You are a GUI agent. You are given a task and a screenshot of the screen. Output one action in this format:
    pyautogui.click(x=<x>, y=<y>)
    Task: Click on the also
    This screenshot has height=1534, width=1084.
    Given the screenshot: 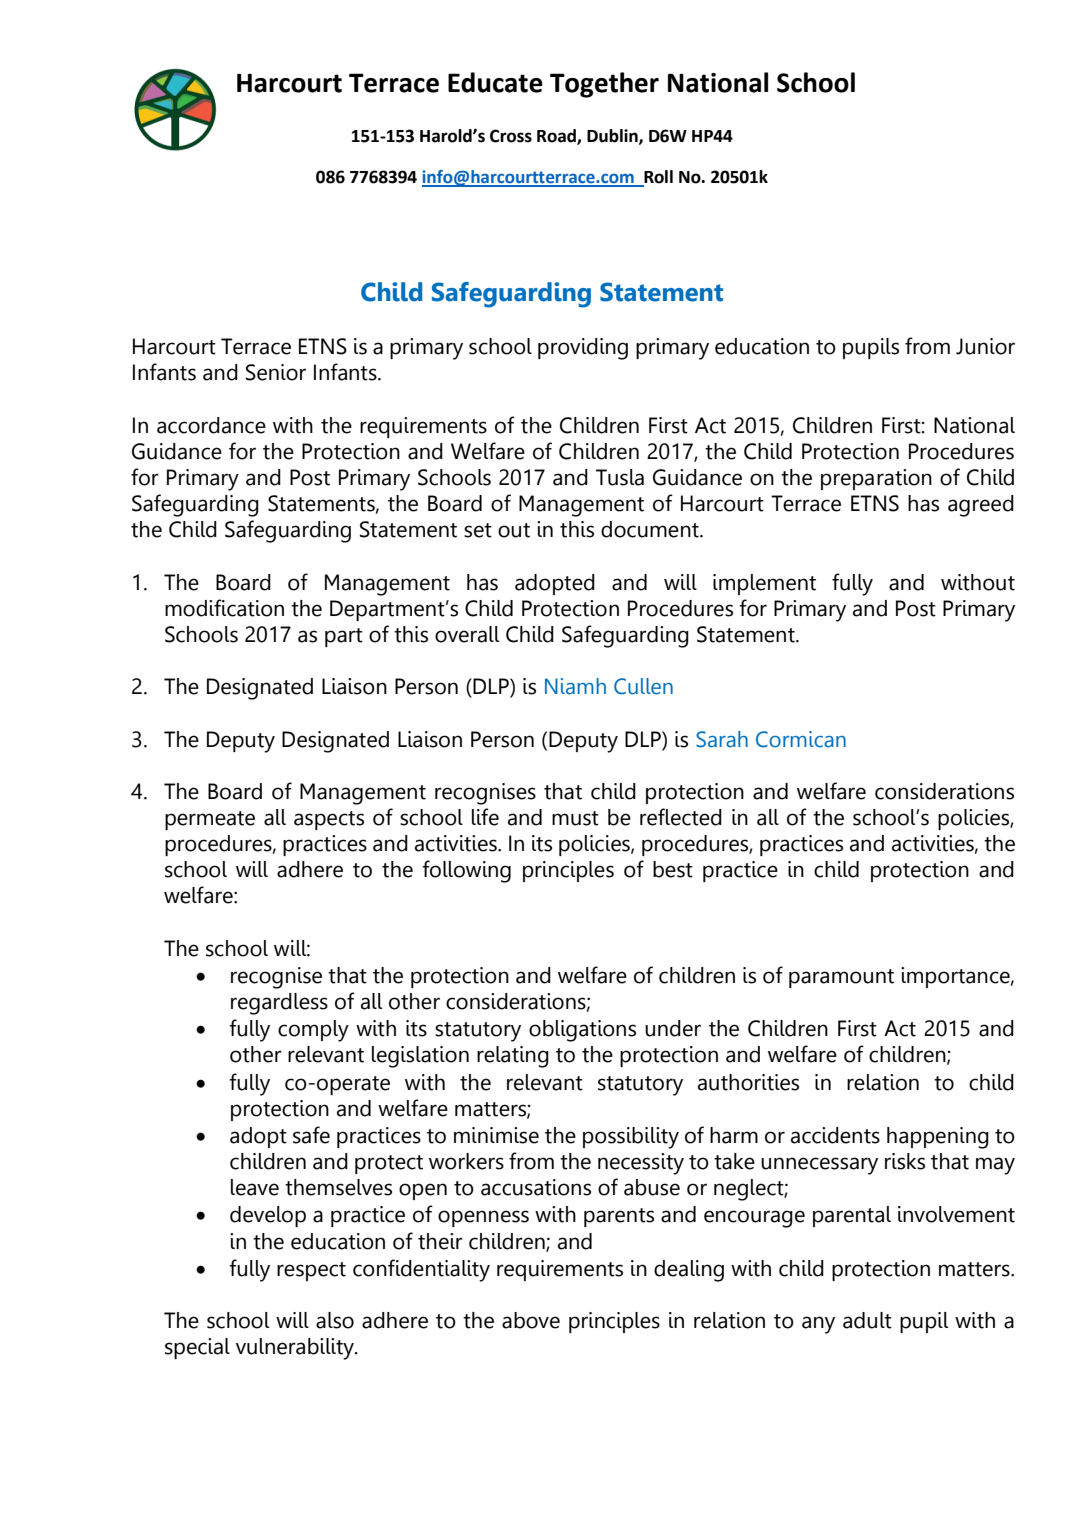 What is the action you would take?
    pyautogui.click(x=335, y=1320)
